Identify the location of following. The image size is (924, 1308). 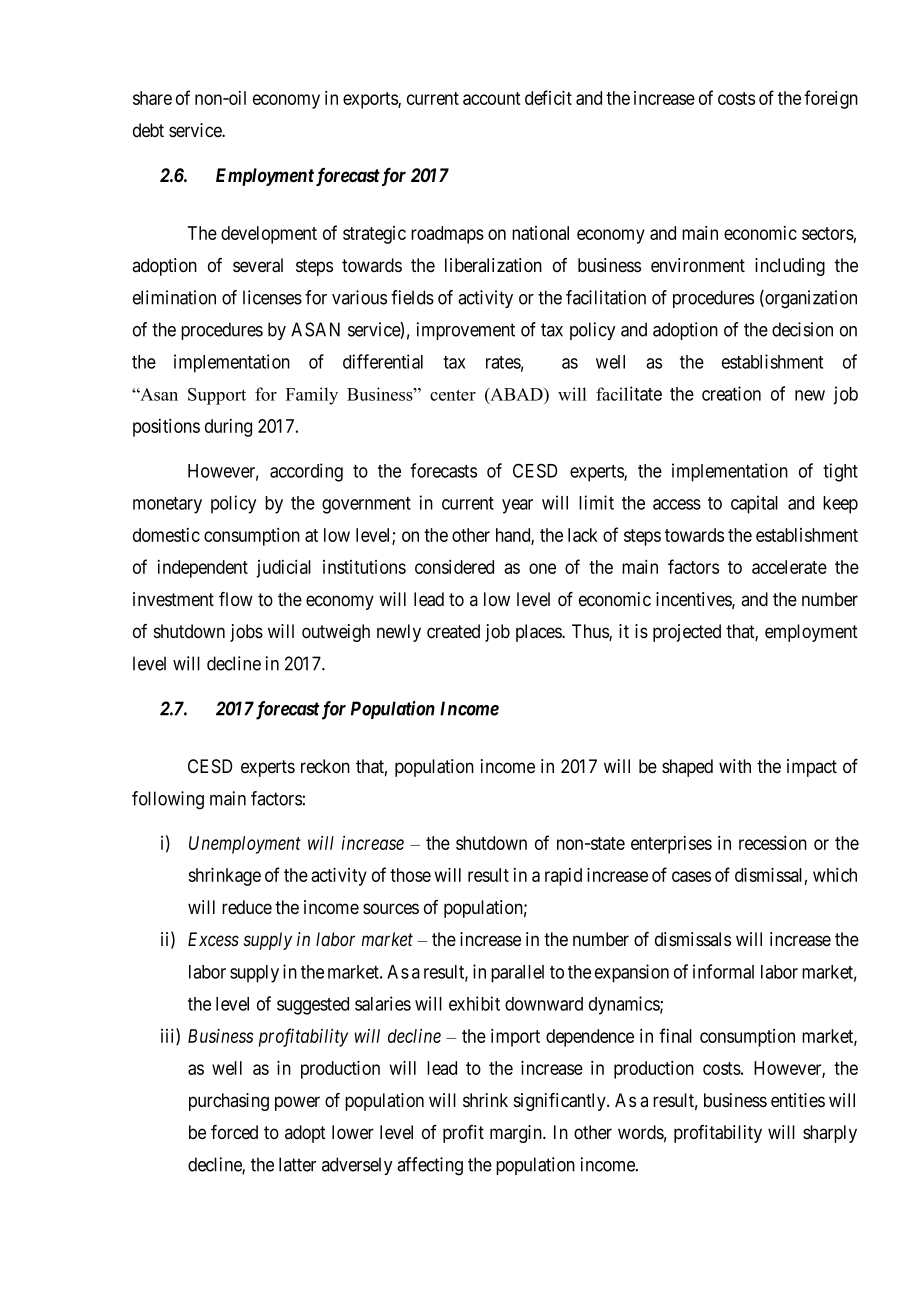
(168, 800).
